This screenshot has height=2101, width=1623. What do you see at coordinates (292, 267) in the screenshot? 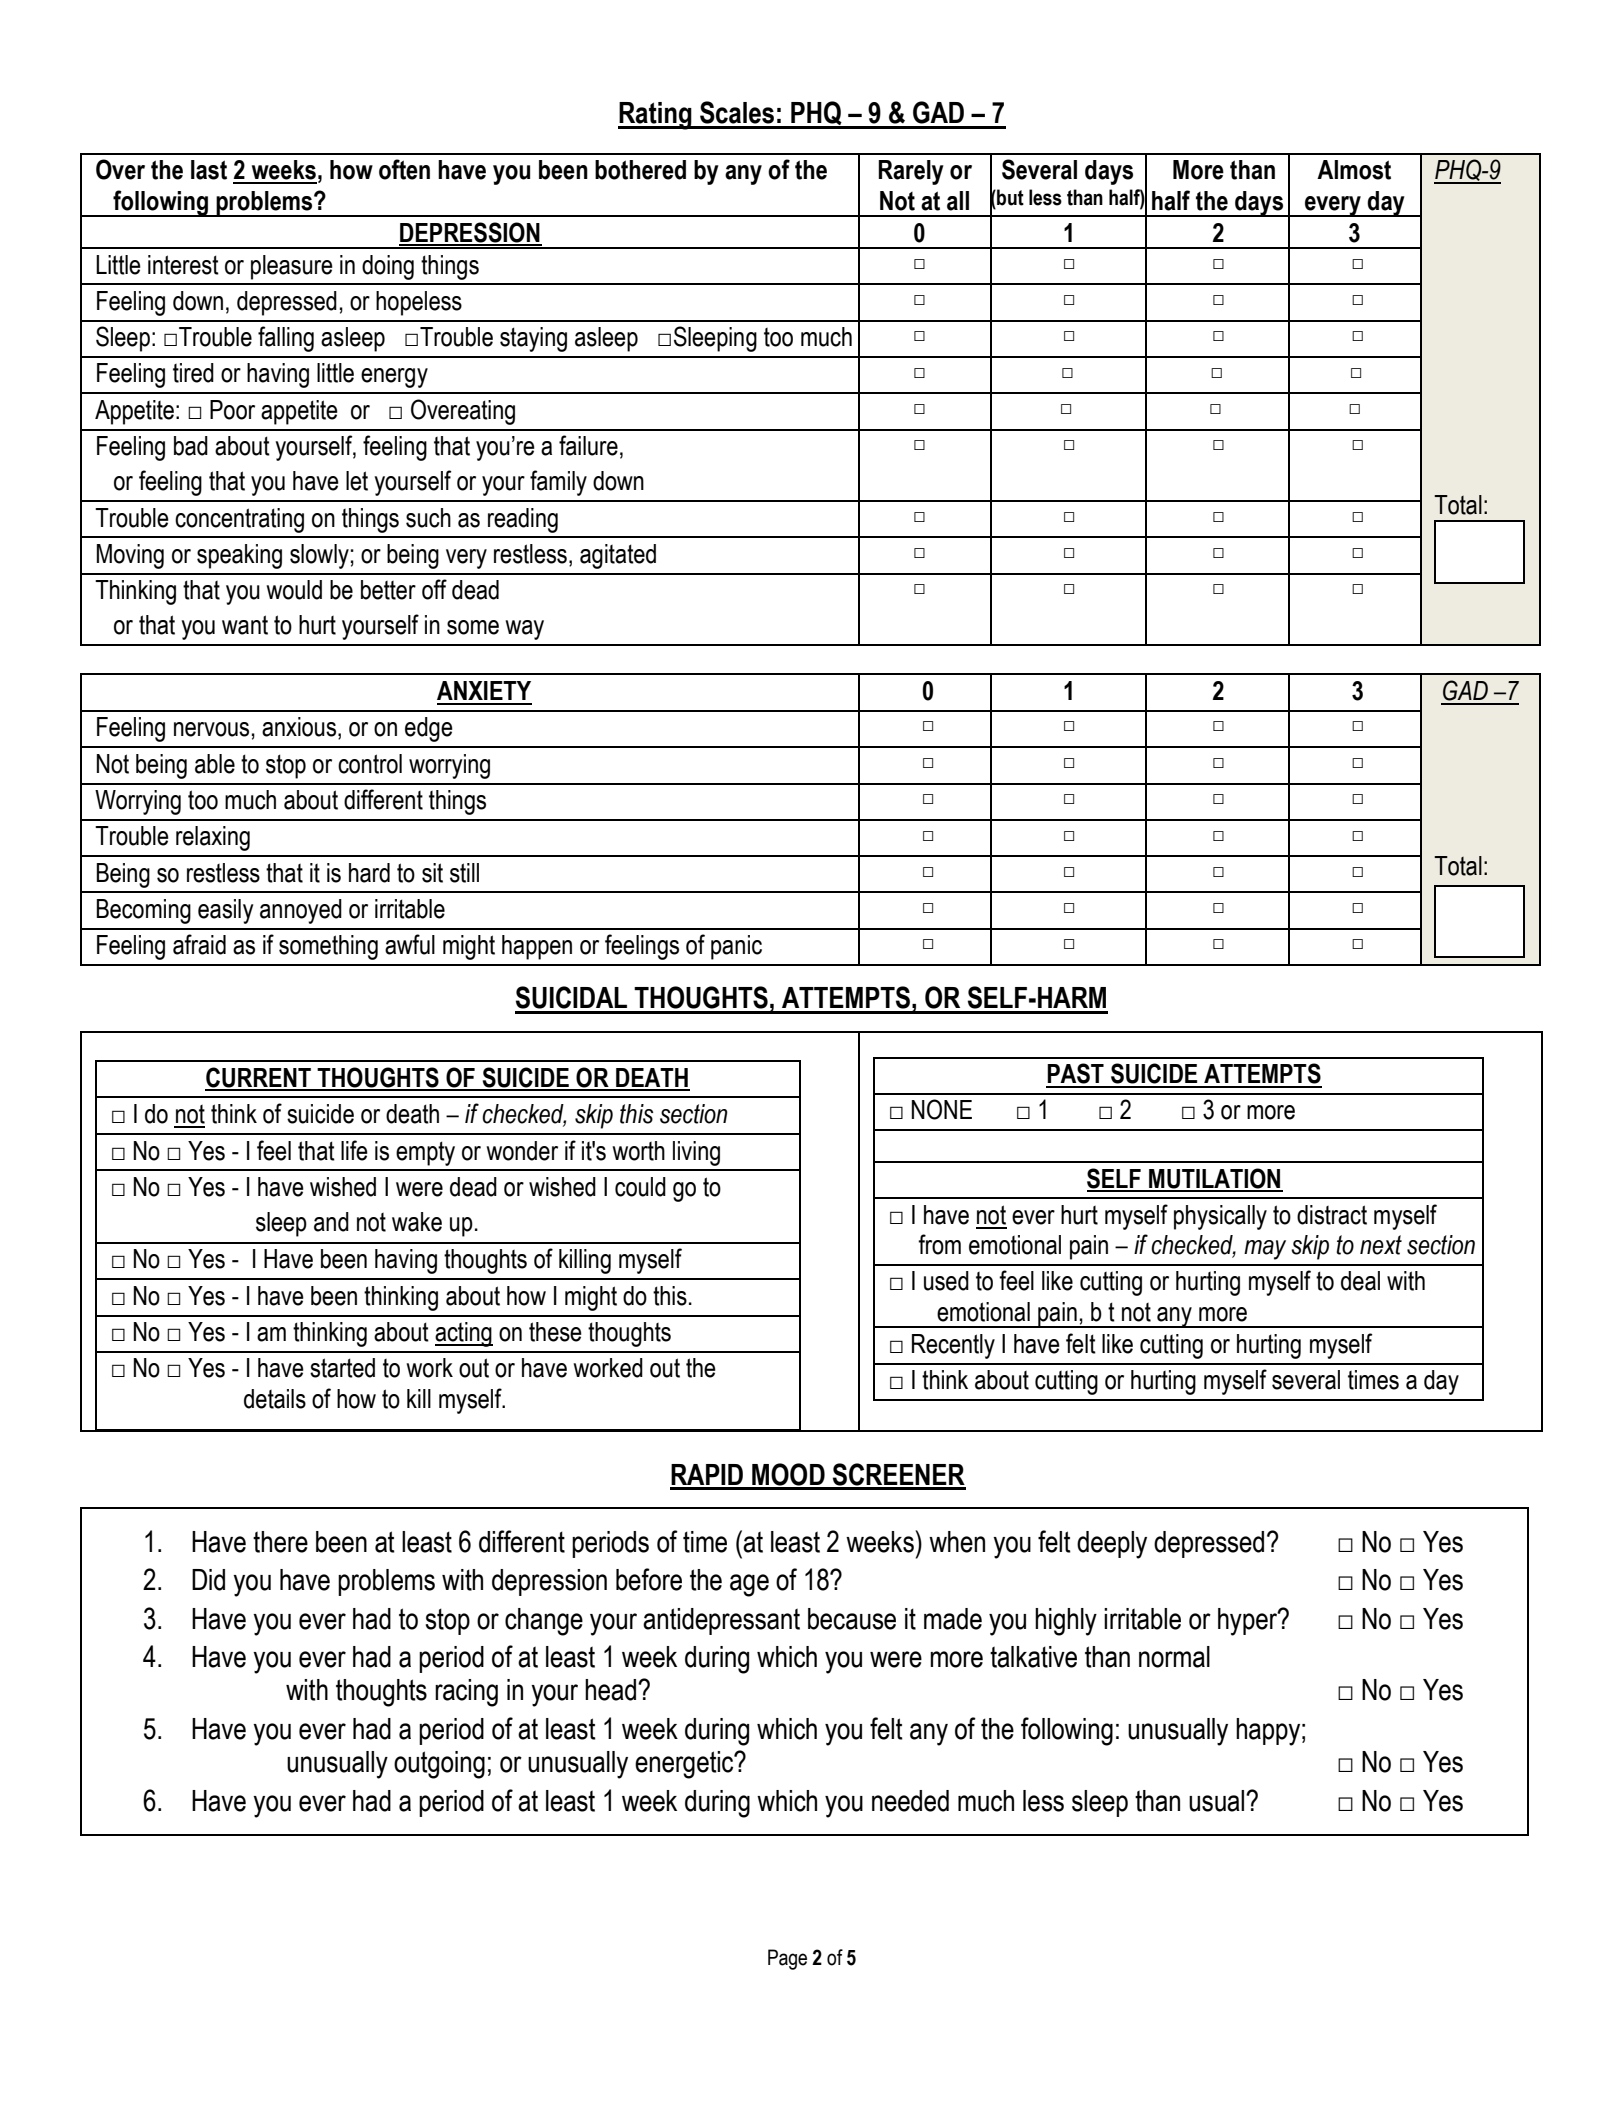
I see `pleasure` at bounding box center [292, 267].
